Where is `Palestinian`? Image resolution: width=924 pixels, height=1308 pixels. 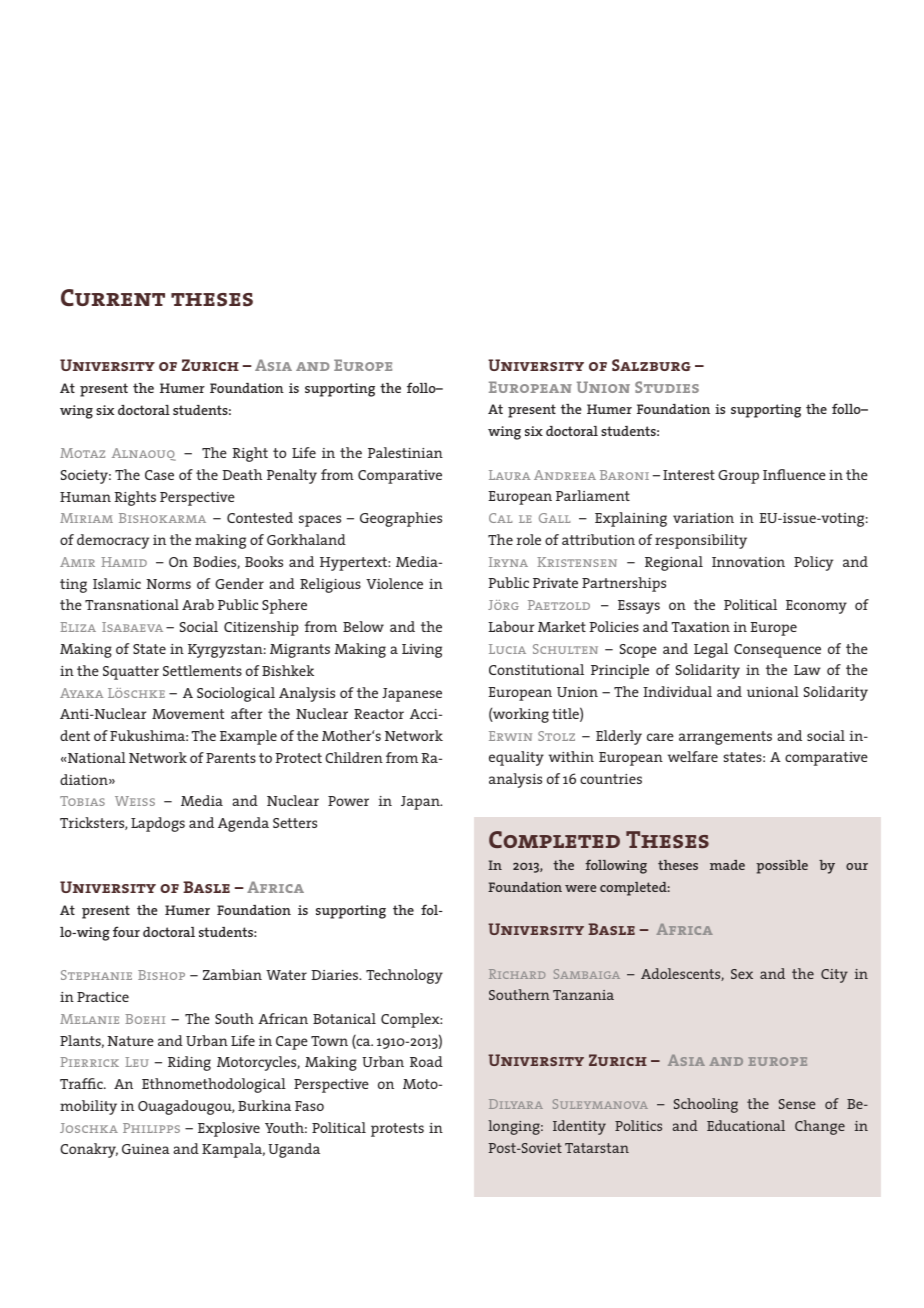
Palestinian is located at coordinates (405, 452).
